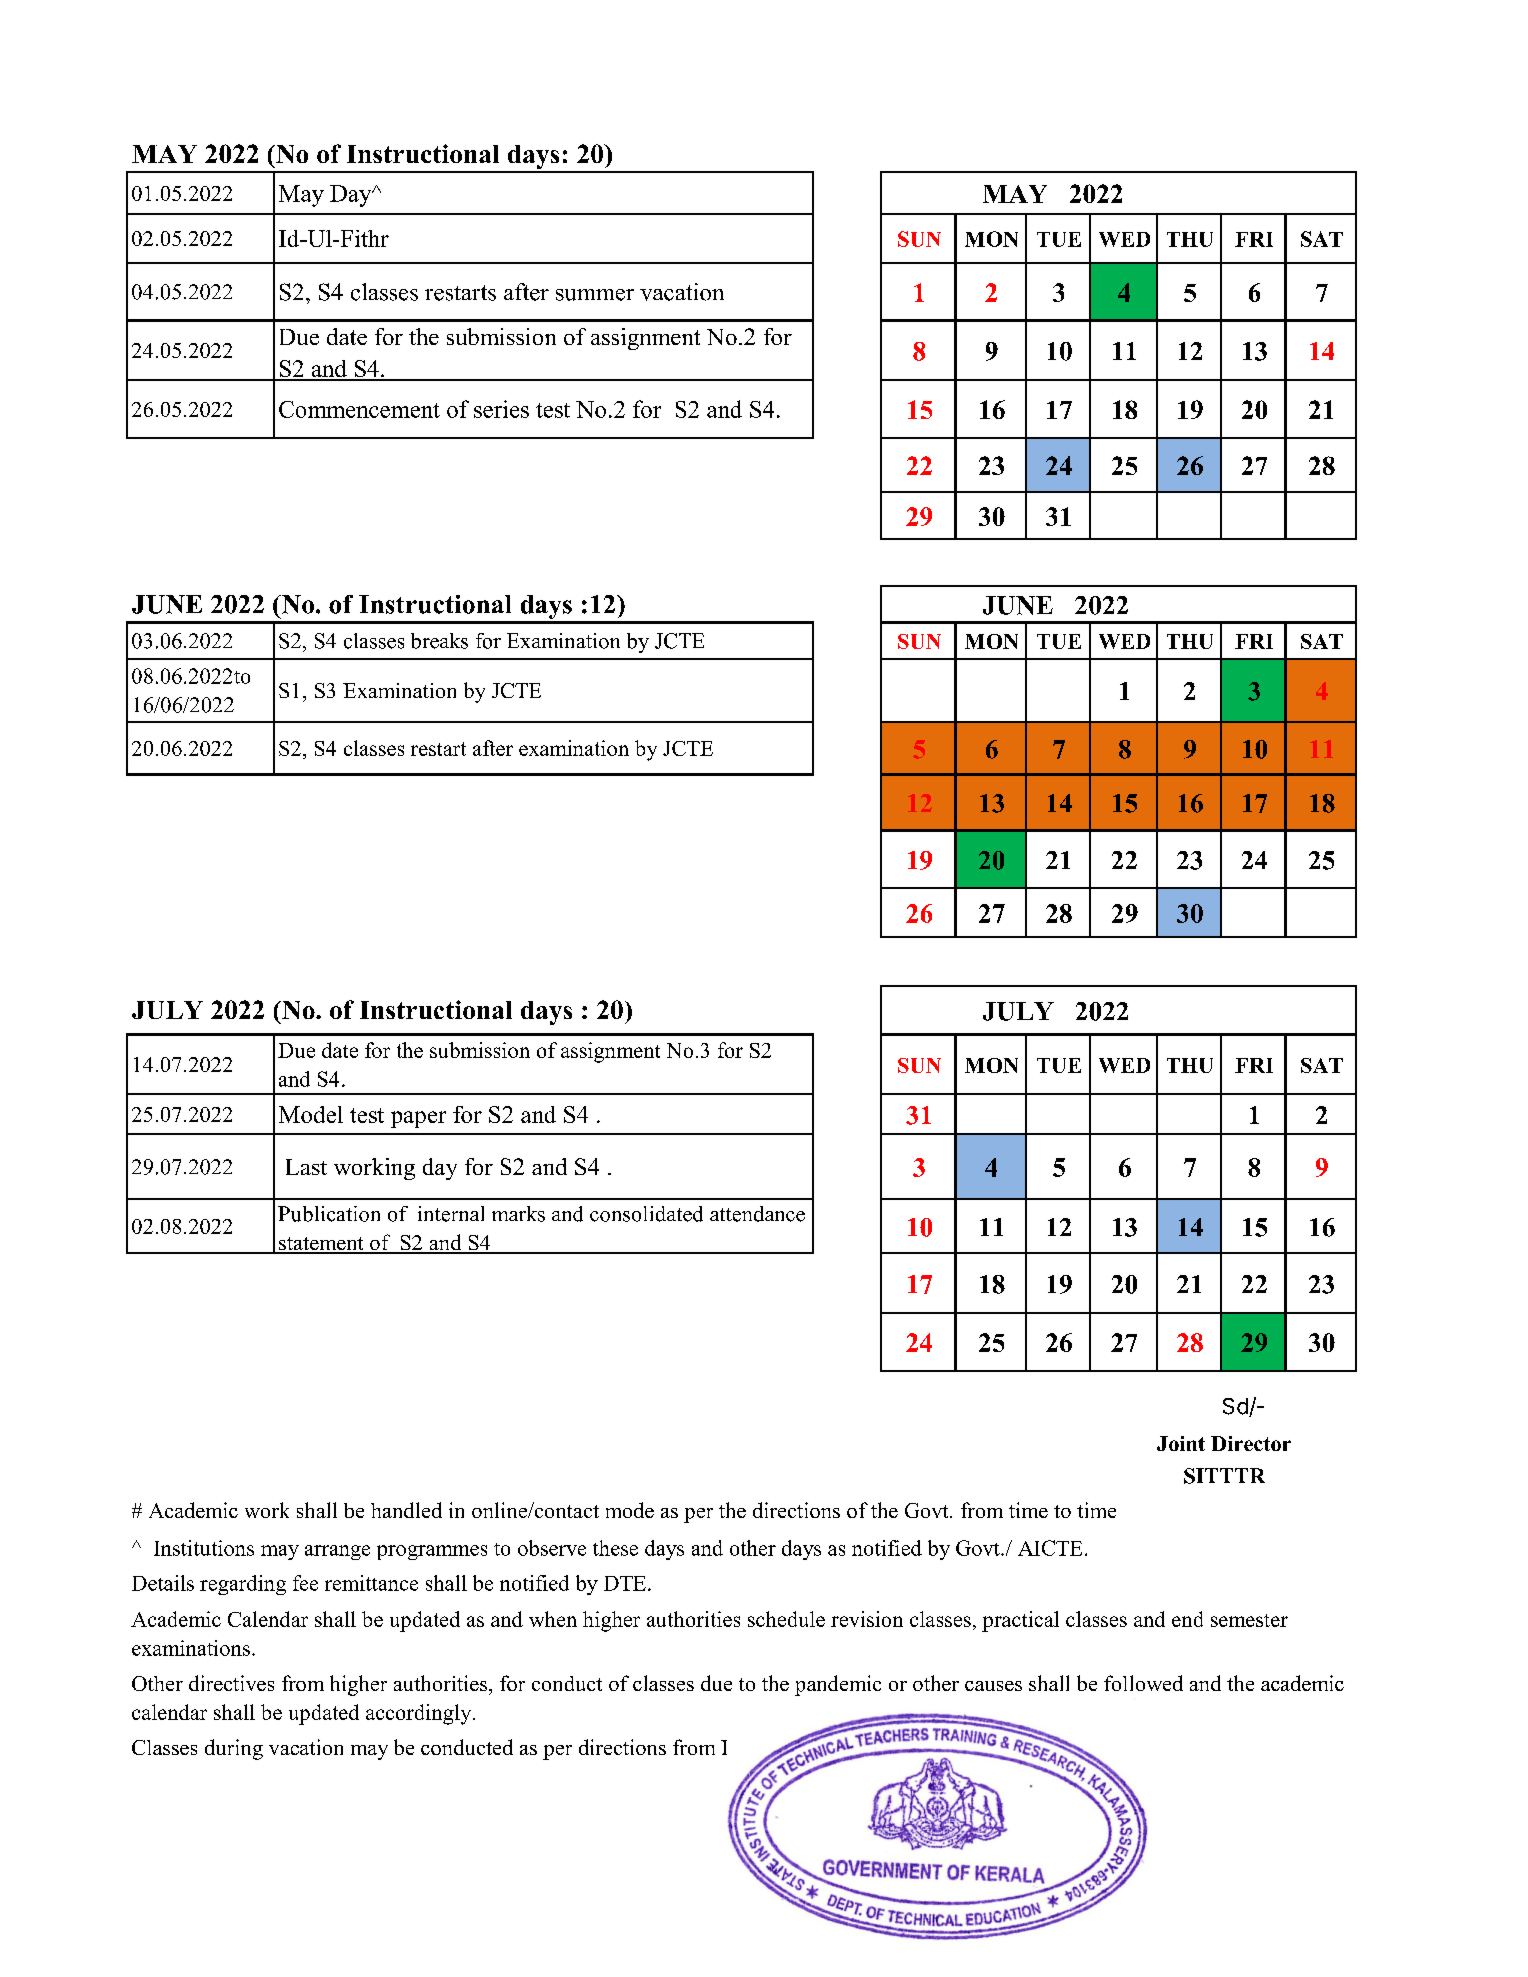  I want to click on Director, so click(1251, 1443).
